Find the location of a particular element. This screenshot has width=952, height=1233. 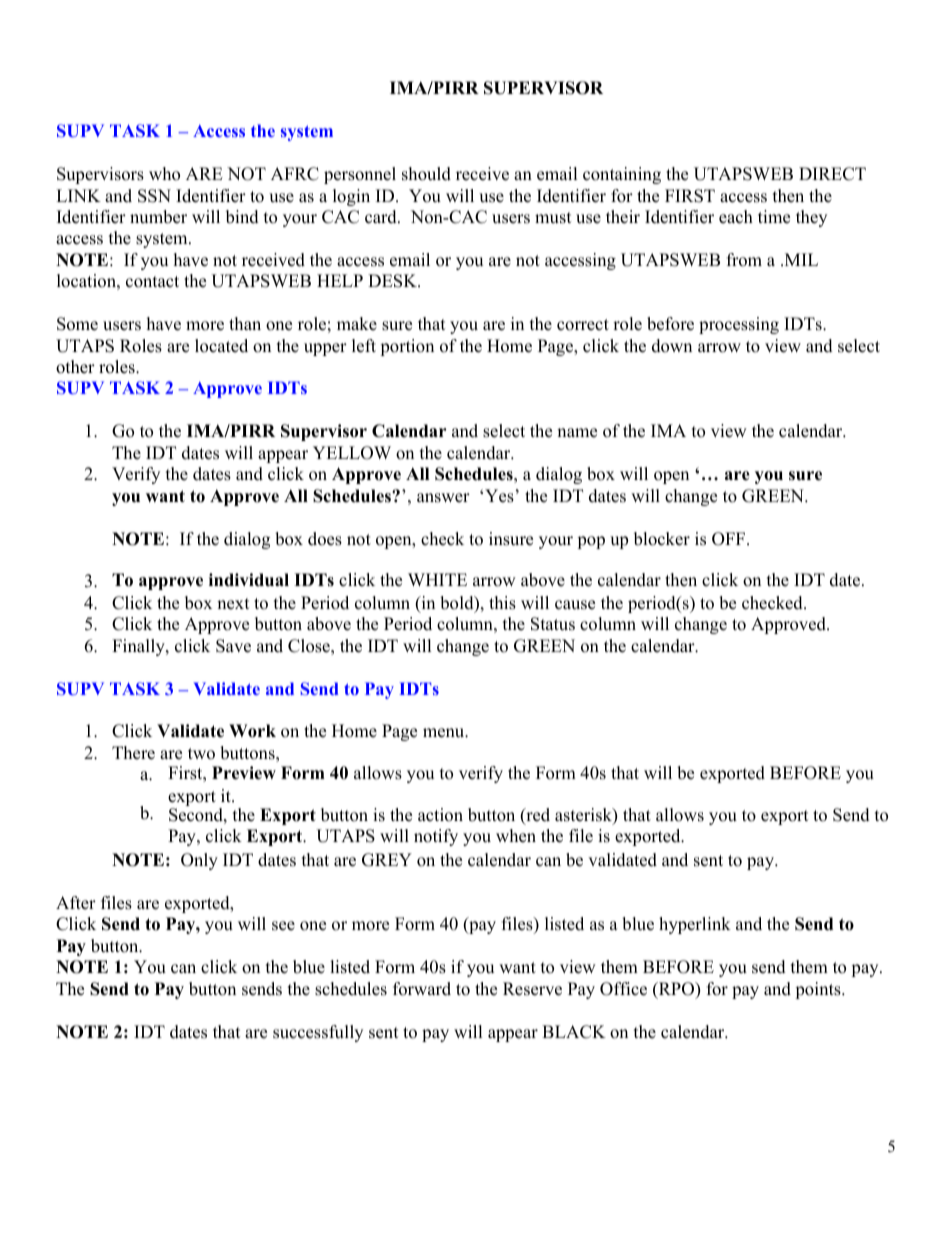

successfully is located at coordinates (318, 1033).
